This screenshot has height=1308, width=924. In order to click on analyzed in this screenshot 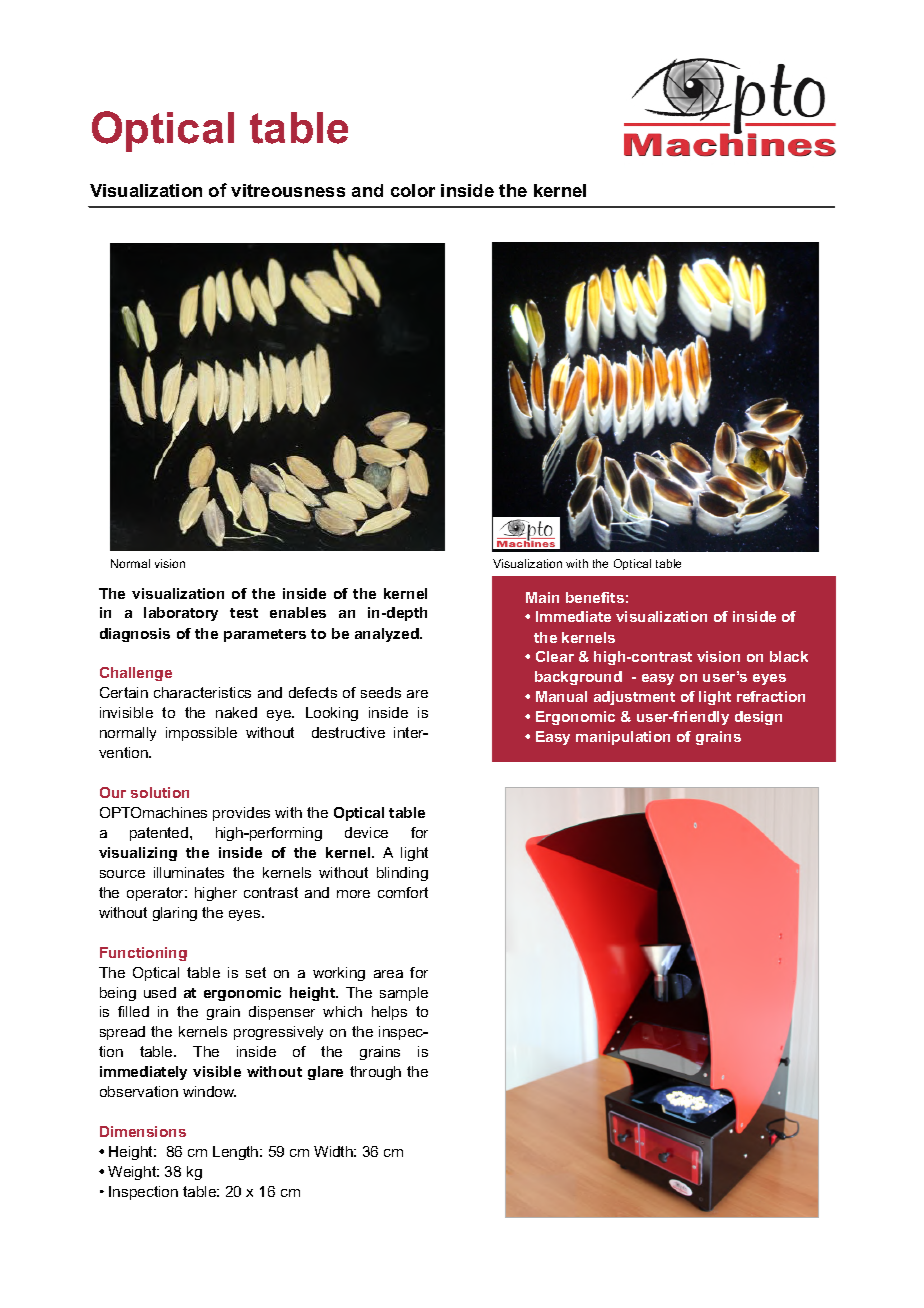, I will do `click(388, 635)`.
